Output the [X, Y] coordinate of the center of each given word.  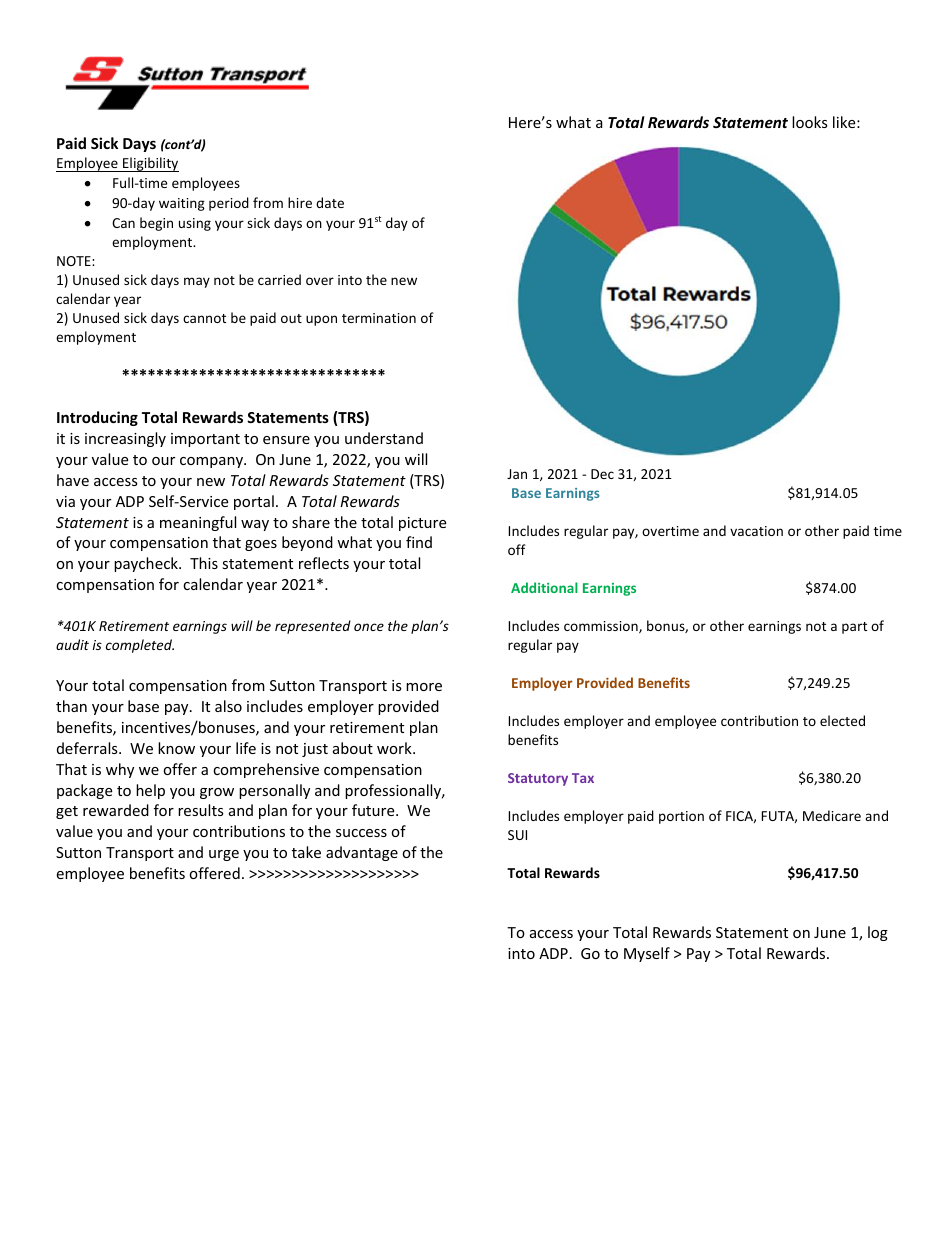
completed [140, 646]
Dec [602, 474]
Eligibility [150, 164]
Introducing [97, 418]
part [854, 628]
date [330, 202]
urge [224, 855]
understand [384, 438]
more [424, 687]
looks [810, 122]
